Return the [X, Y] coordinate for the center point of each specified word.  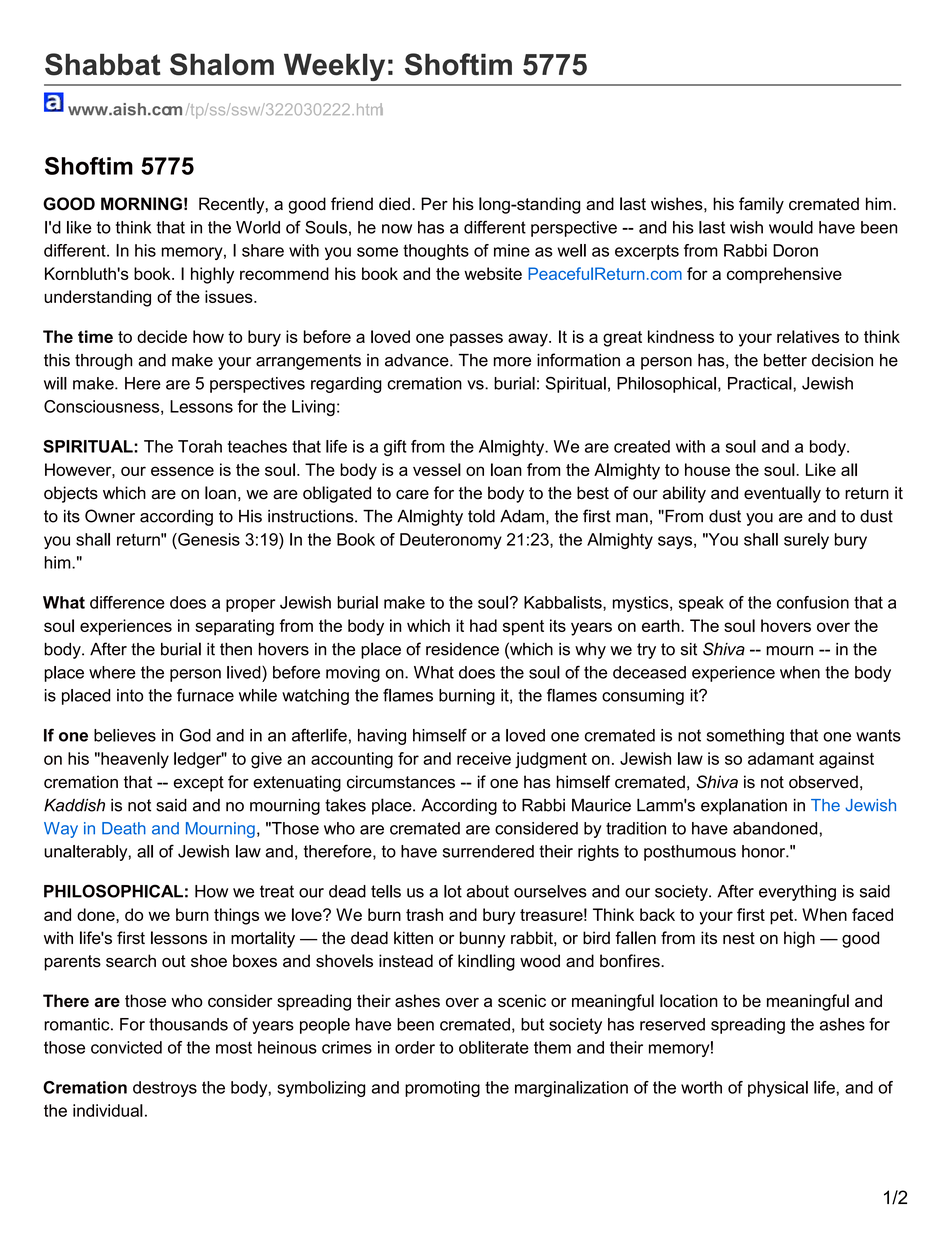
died [394, 204]
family [761, 205]
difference [127, 602]
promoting [442, 1089]
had [483, 625]
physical [778, 1089]
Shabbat [103, 64]
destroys [165, 1089]
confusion [813, 602]
